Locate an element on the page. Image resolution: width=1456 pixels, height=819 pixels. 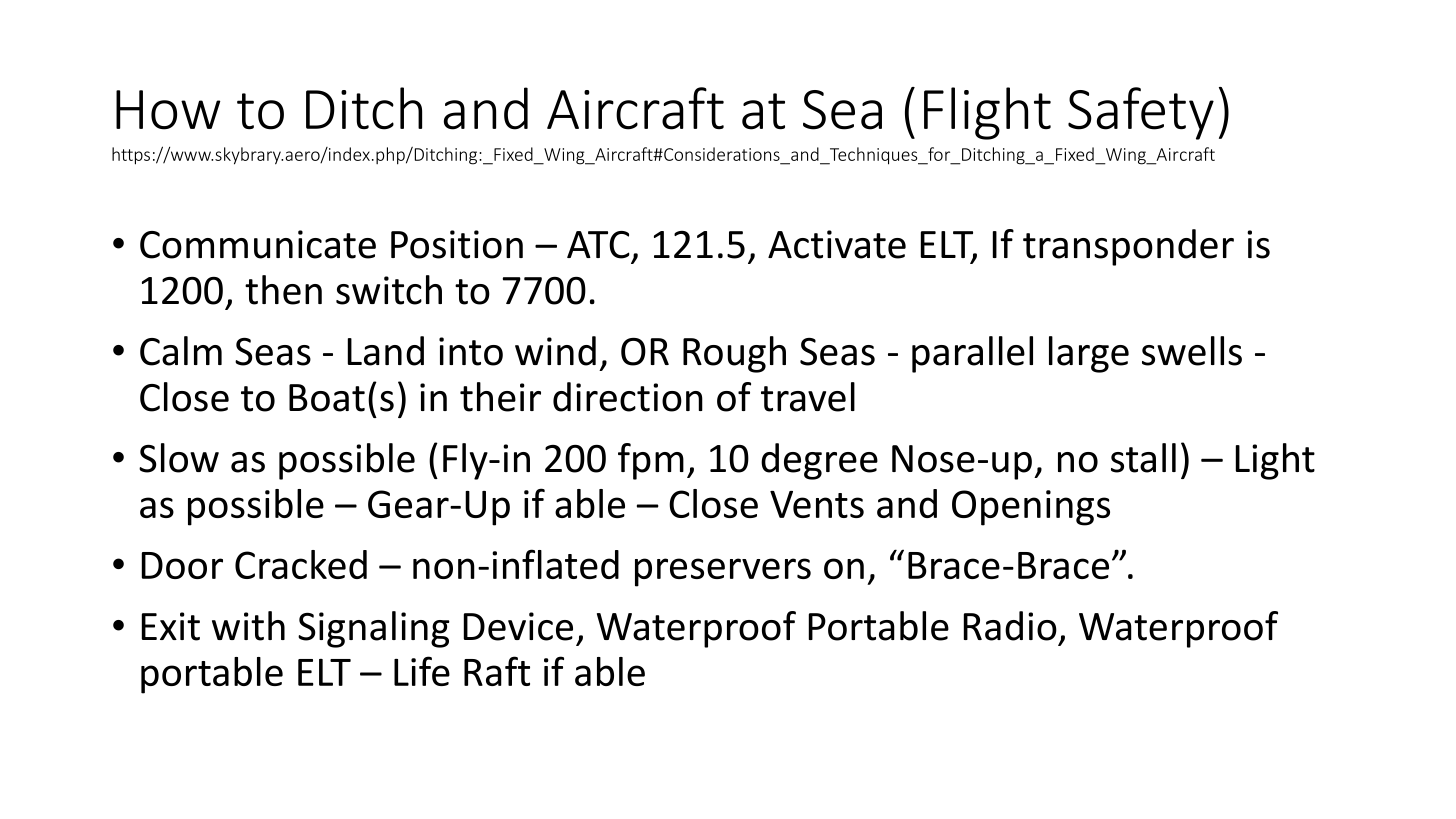
stall is located at coordinates (1143, 458).
